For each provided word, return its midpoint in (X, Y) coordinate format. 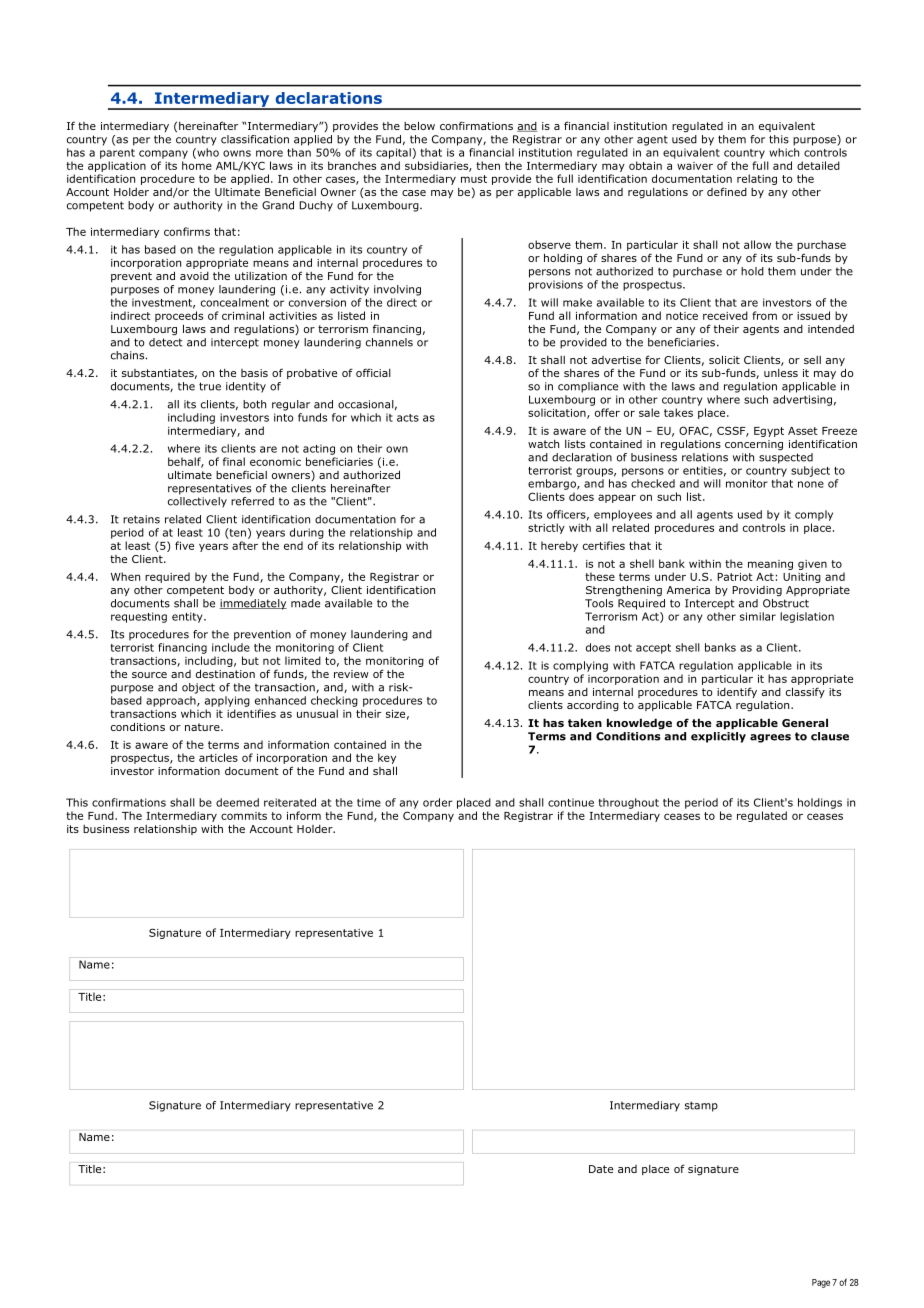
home (197, 165)
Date (601, 1169)
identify (737, 692)
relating (757, 179)
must (474, 179)
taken (585, 722)
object (198, 688)
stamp (701, 1106)
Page (821, 1283)
